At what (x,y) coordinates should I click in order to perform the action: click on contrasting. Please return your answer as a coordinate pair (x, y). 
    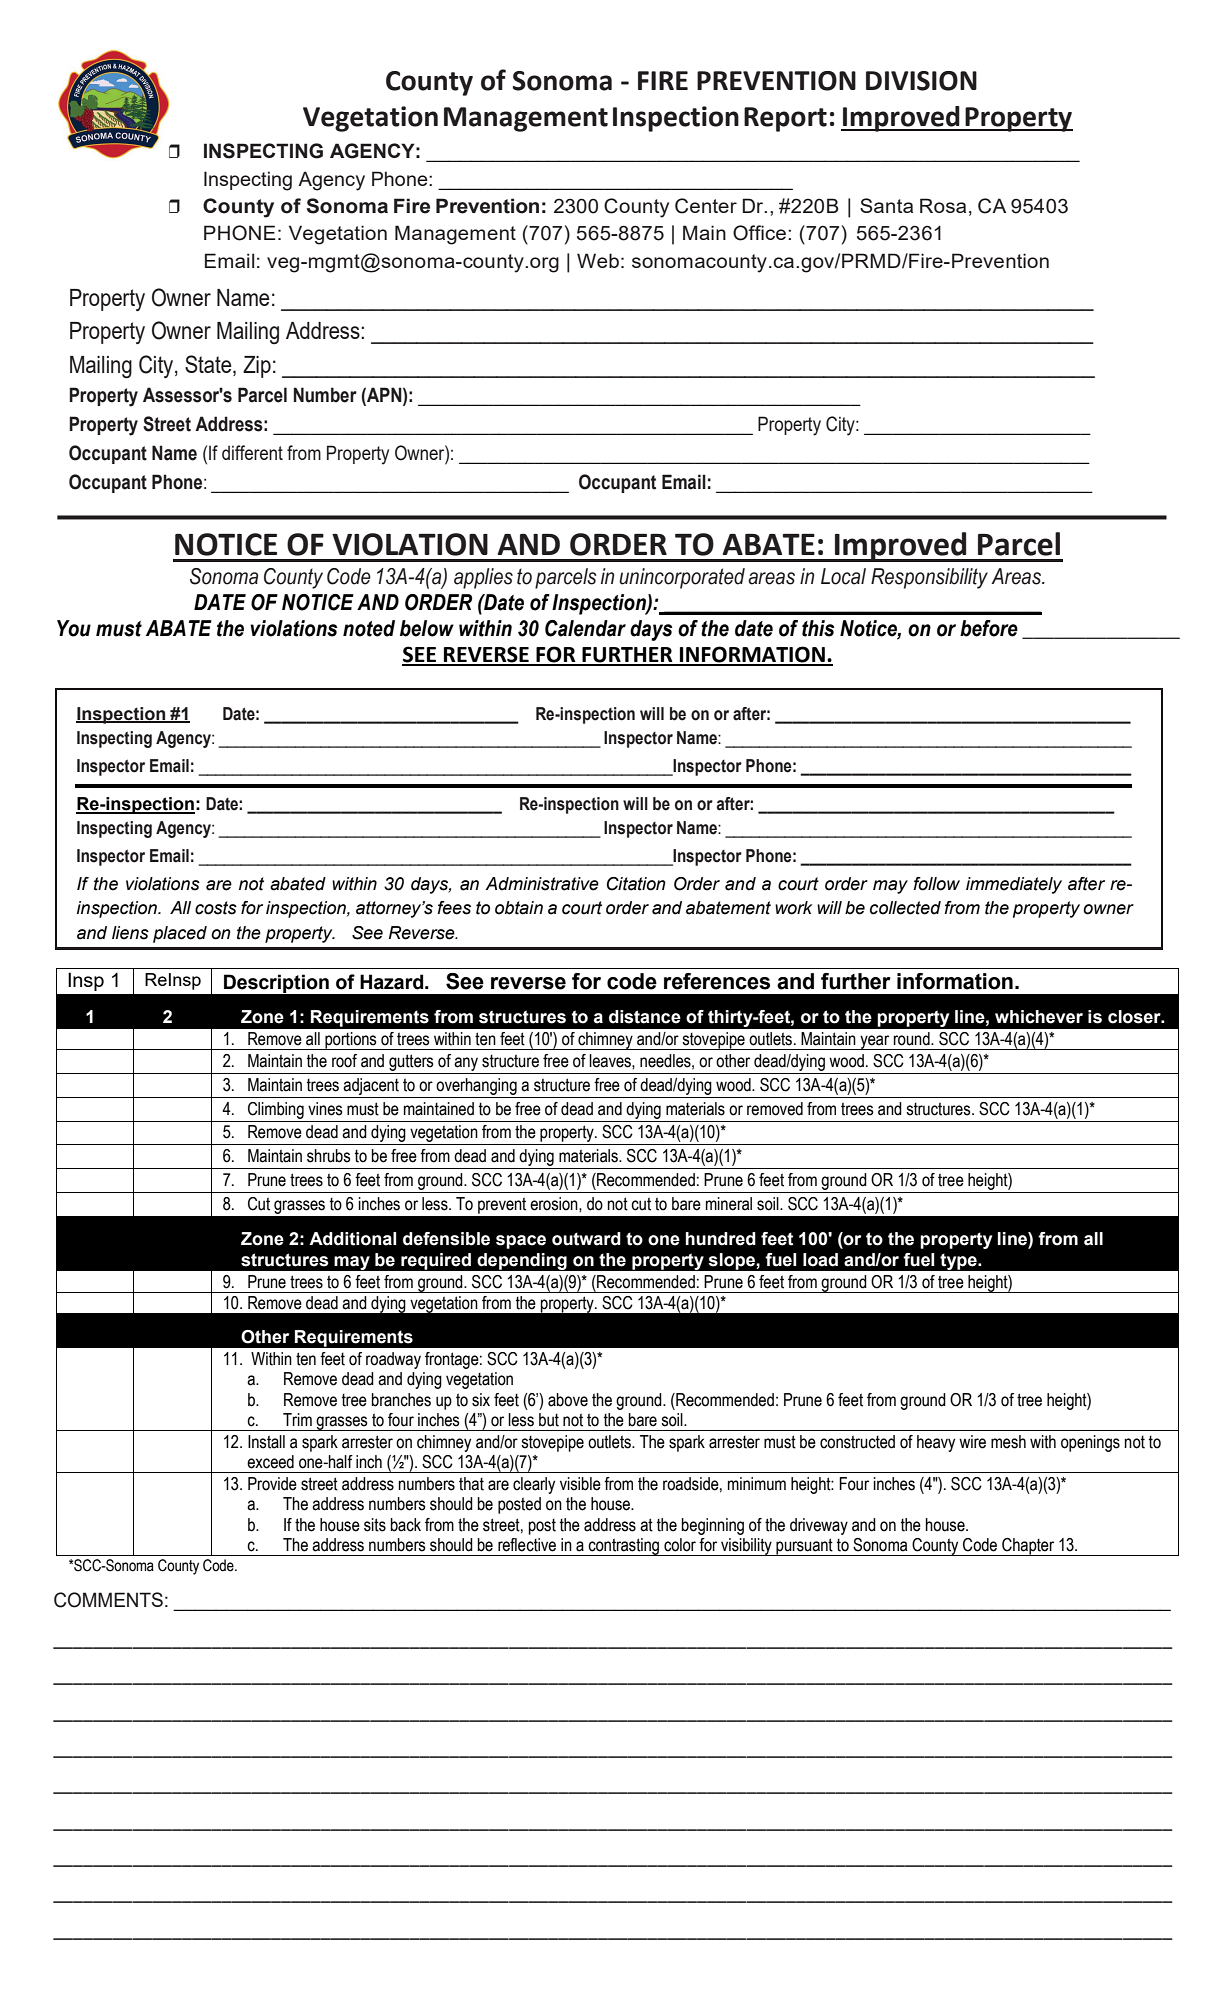
    Looking at the image, I should click on (623, 1547).
